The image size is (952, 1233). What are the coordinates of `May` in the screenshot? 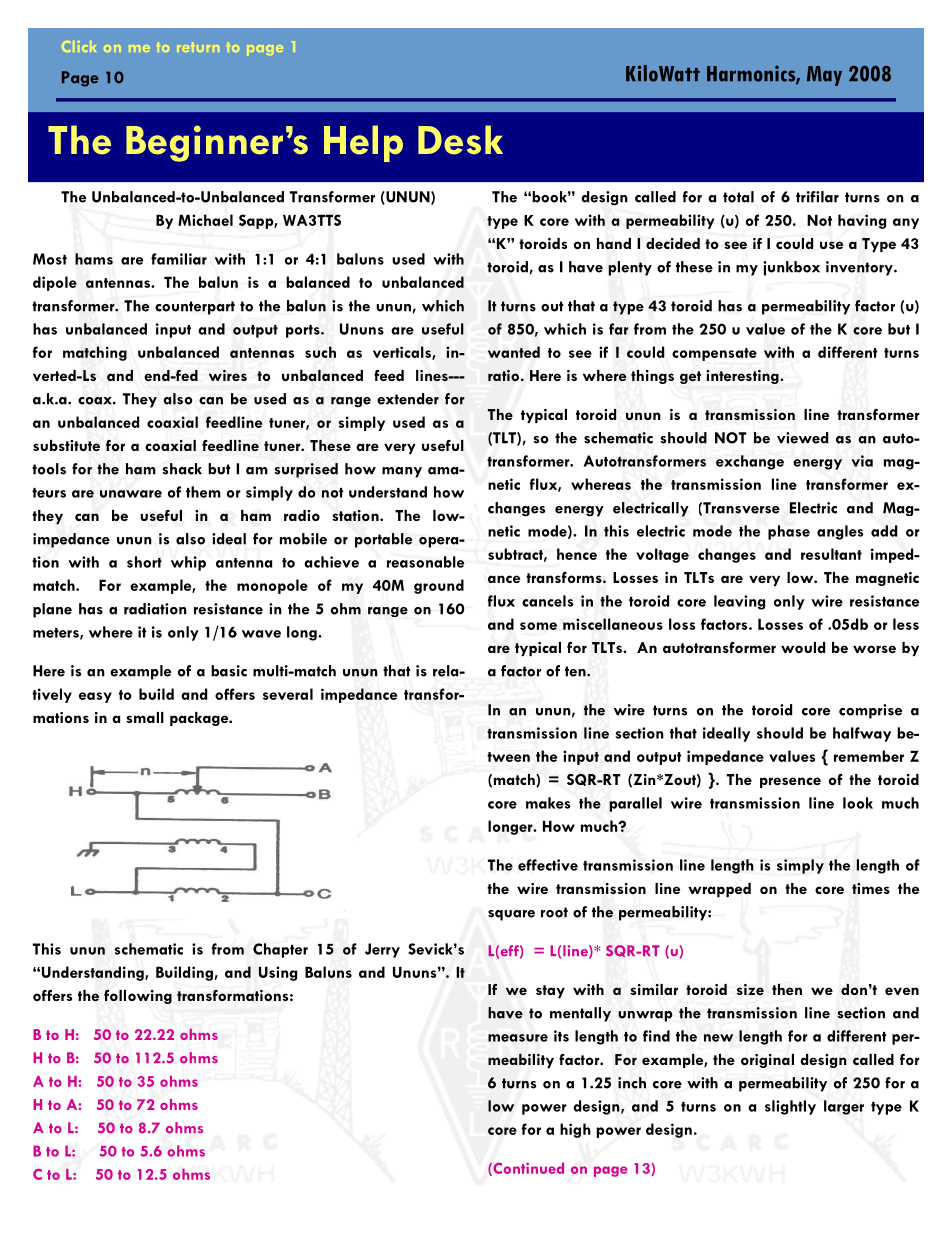 It's located at (824, 76).
